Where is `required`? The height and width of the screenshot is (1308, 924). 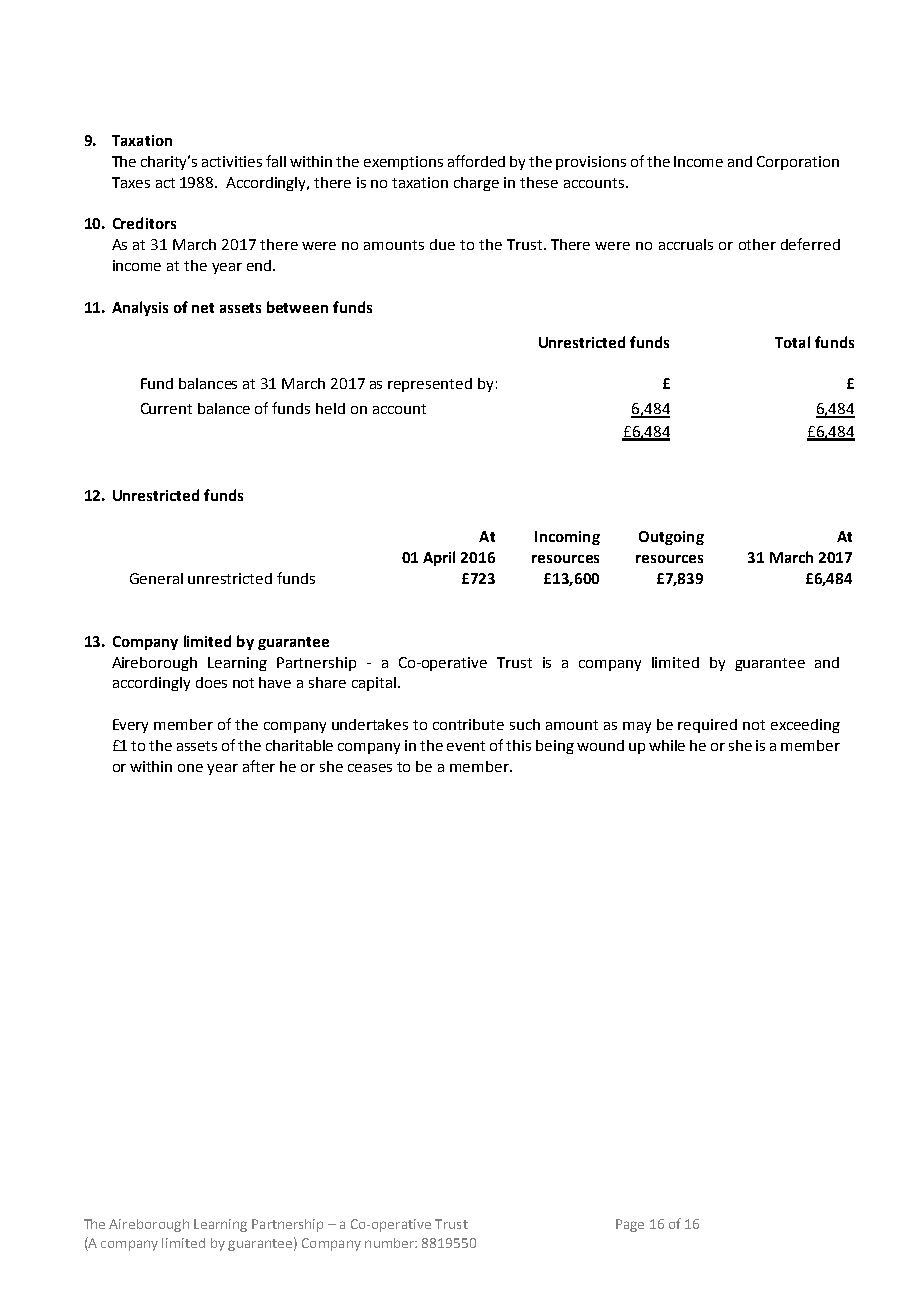 required is located at coordinates (707, 726).
